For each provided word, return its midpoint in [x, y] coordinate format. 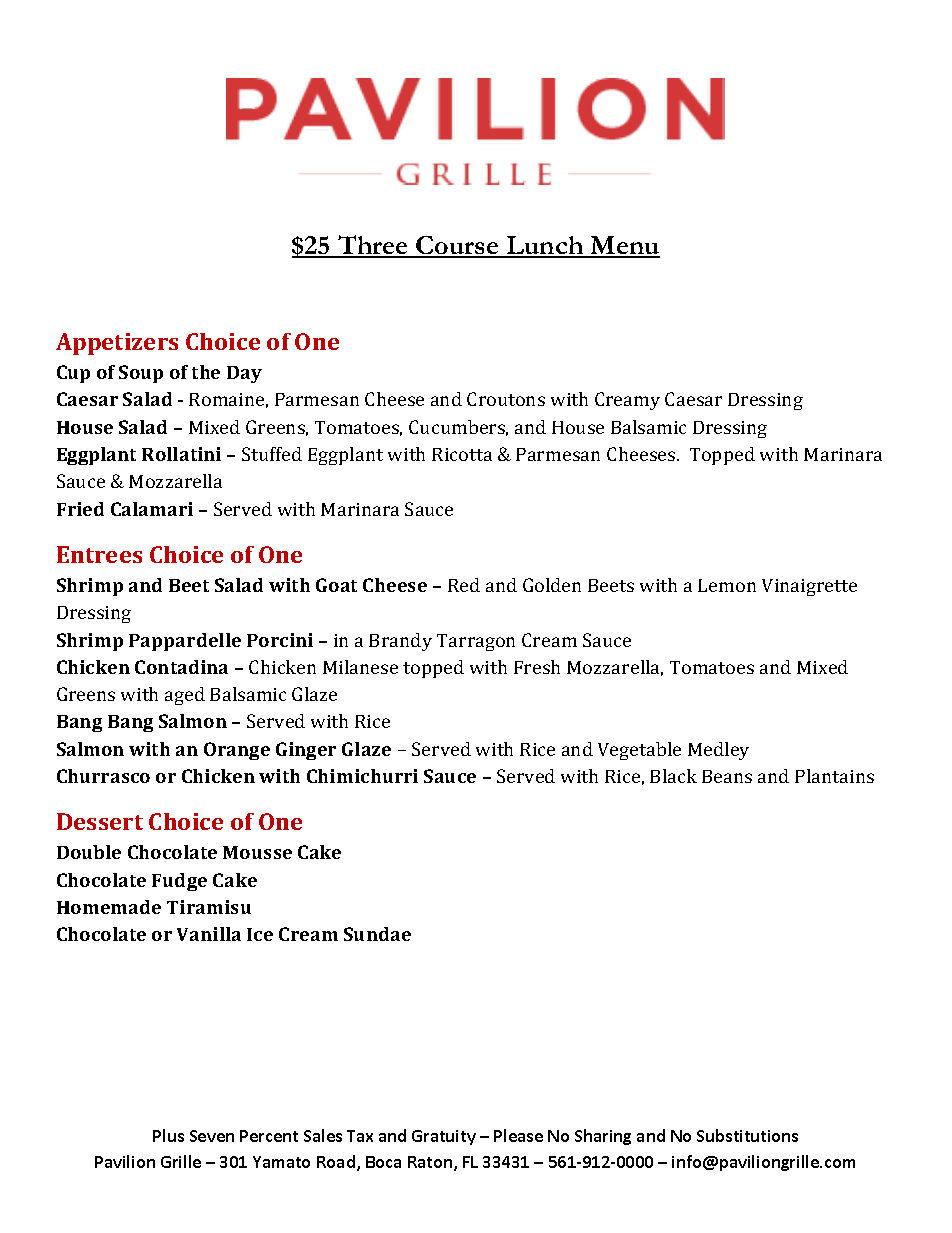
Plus [168, 1135]
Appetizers [117, 344]
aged [185, 696]
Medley [718, 751]
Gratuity [444, 1137]
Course [458, 246]
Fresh [537, 667]
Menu [624, 246]
